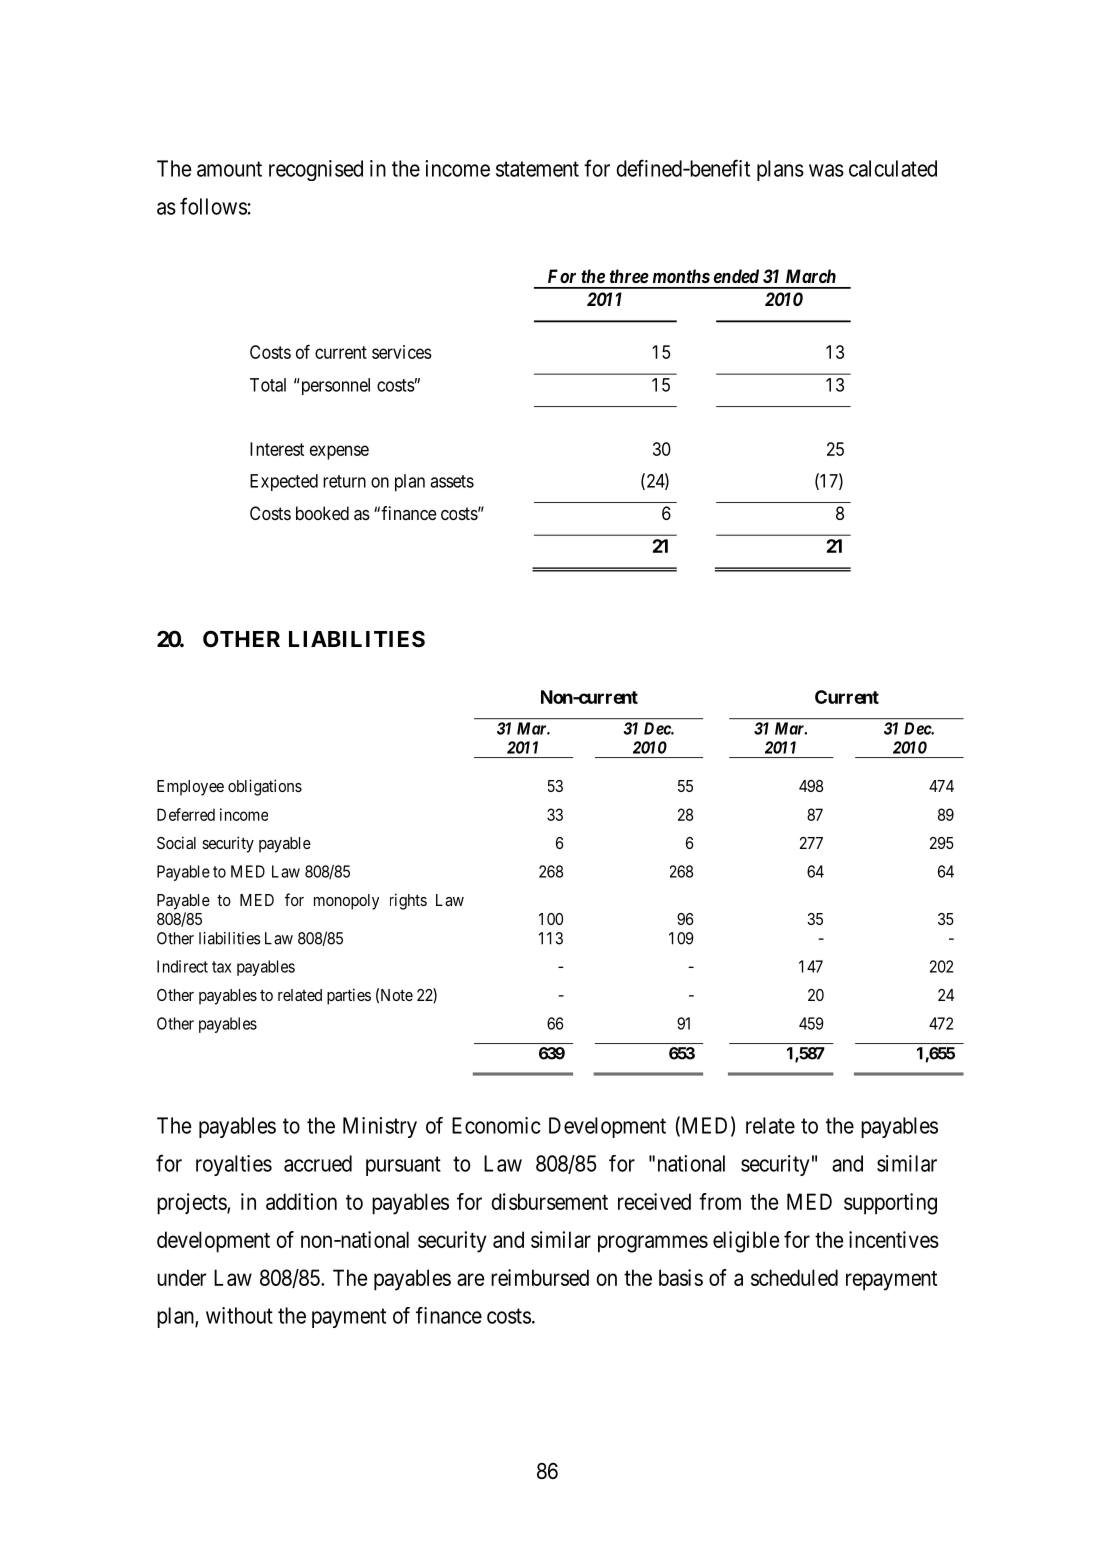 Image resolution: width=1093 pixels, height=1546 pixels. I want to click on Economic, so click(496, 1125).
